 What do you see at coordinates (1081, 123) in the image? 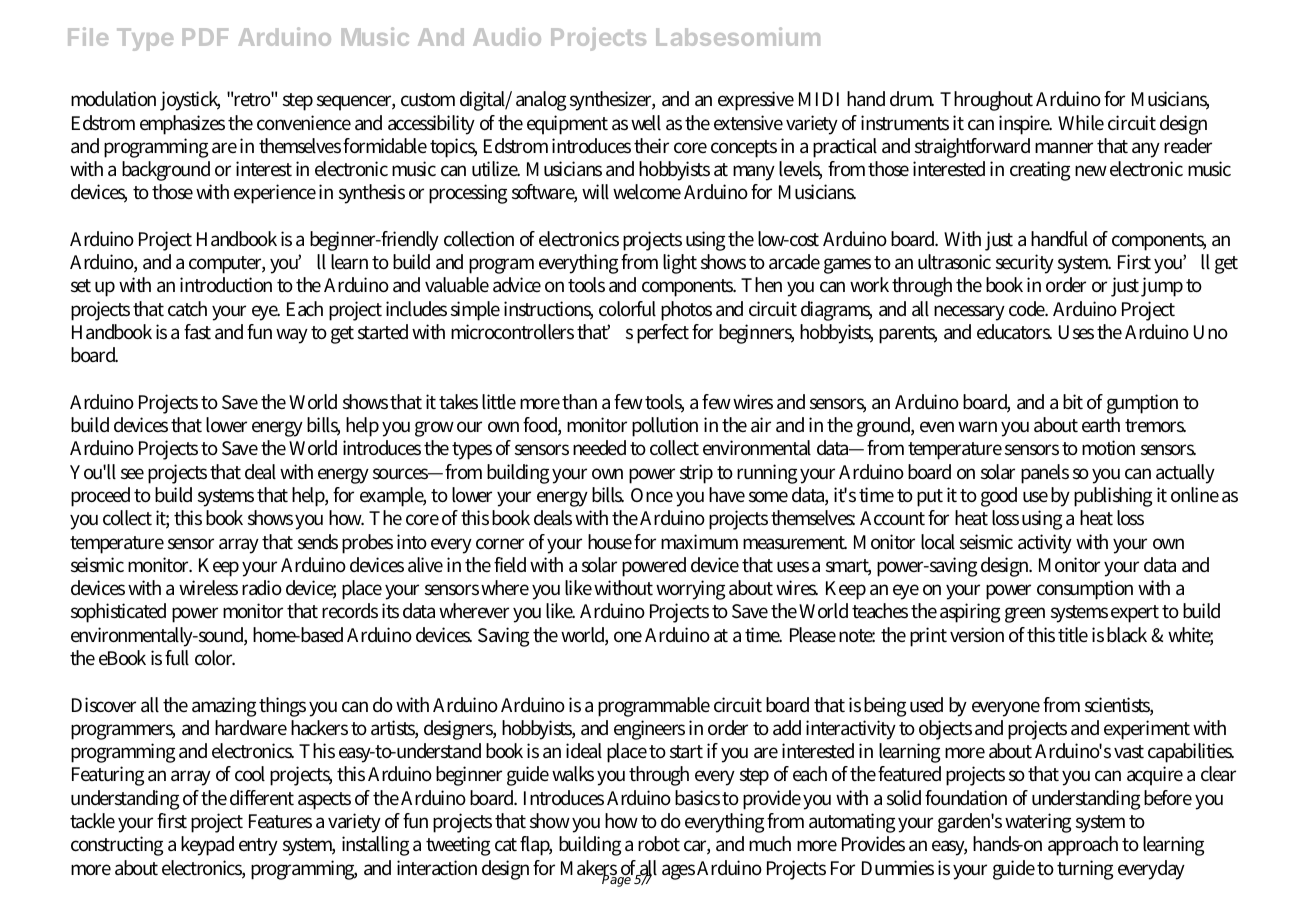
I see `While` at bounding box center [1081, 123].
